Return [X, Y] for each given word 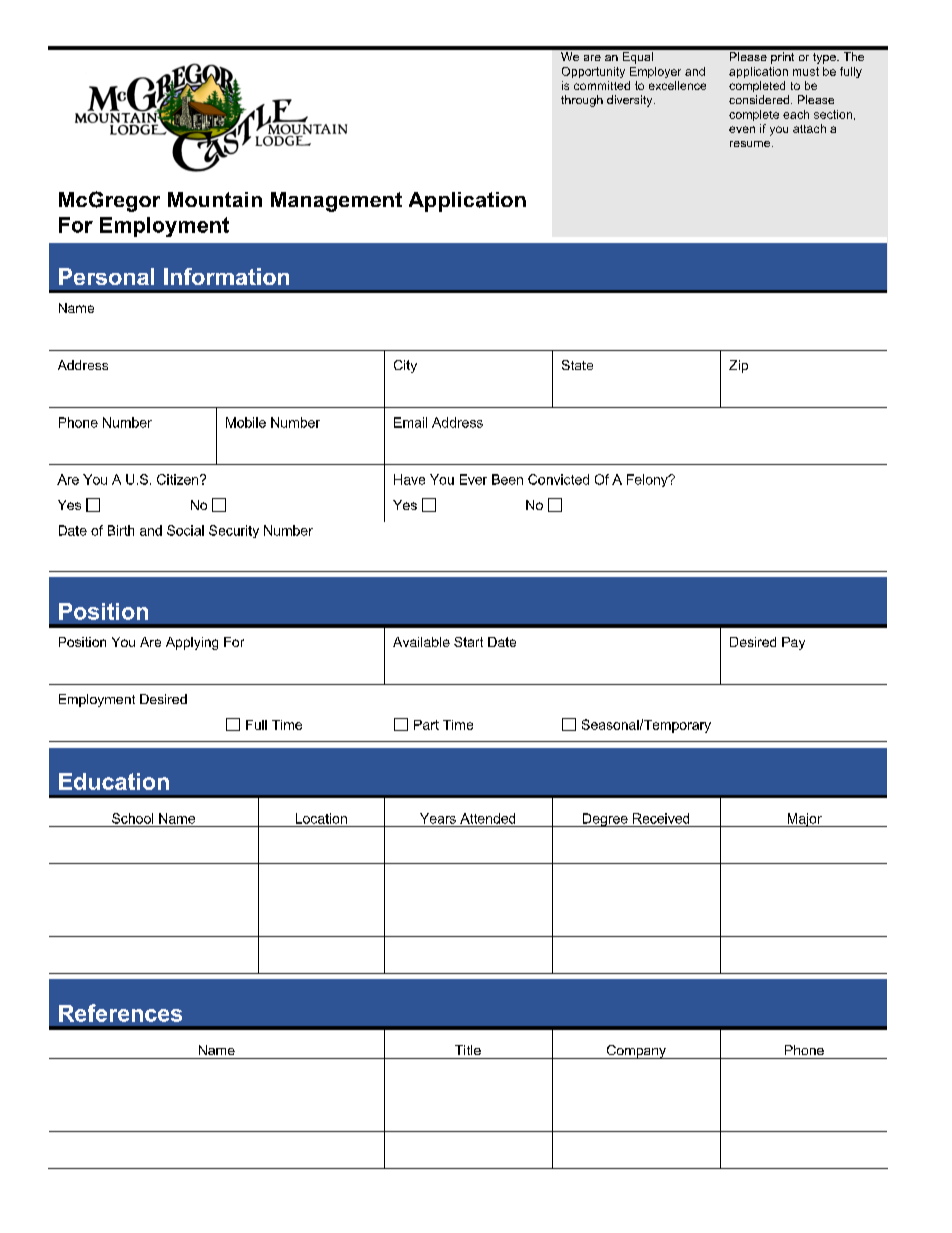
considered [759, 99]
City [405, 366]
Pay [793, 643]
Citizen [179, 479]
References [120, 1013]
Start [468, 642]
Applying [192, 643]
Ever [473, 479]
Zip [738, 366]
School [132, 818]
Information [226, 276]
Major [804, 820]
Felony [648, 480]
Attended [487, 818]
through [582, 101]
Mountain [215, 199]
